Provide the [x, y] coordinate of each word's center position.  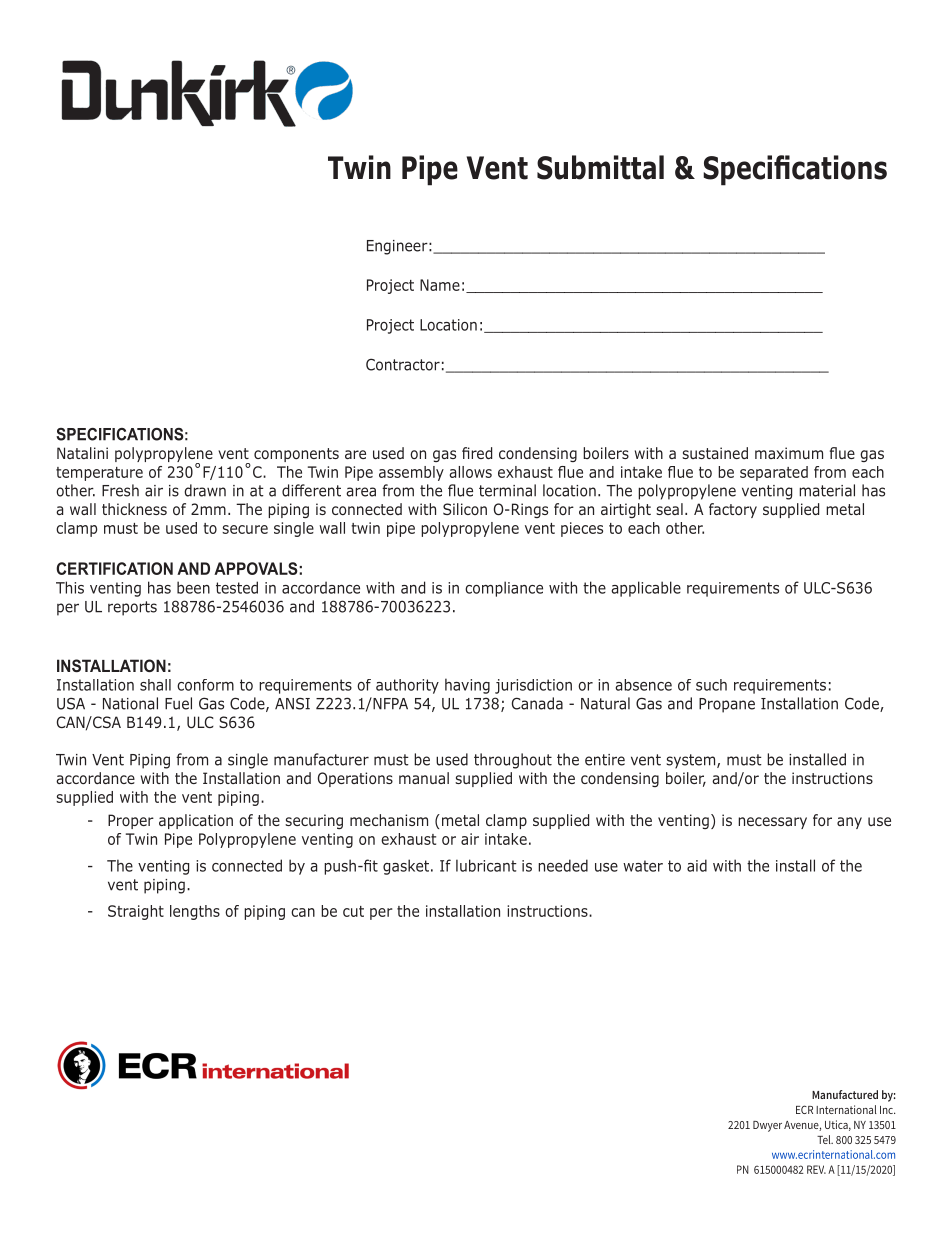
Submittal [600, 167]
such [711, 685]
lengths [195, 912]
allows [470, 472]
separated [774, 473]
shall [155, 685]
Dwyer [767, 1126]
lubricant [486, 865]
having [467, 686]
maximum [789, 453]
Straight [136, 912]
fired [477, 453]
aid [697, 865]
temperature [99, 474]
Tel [825, 1139]
